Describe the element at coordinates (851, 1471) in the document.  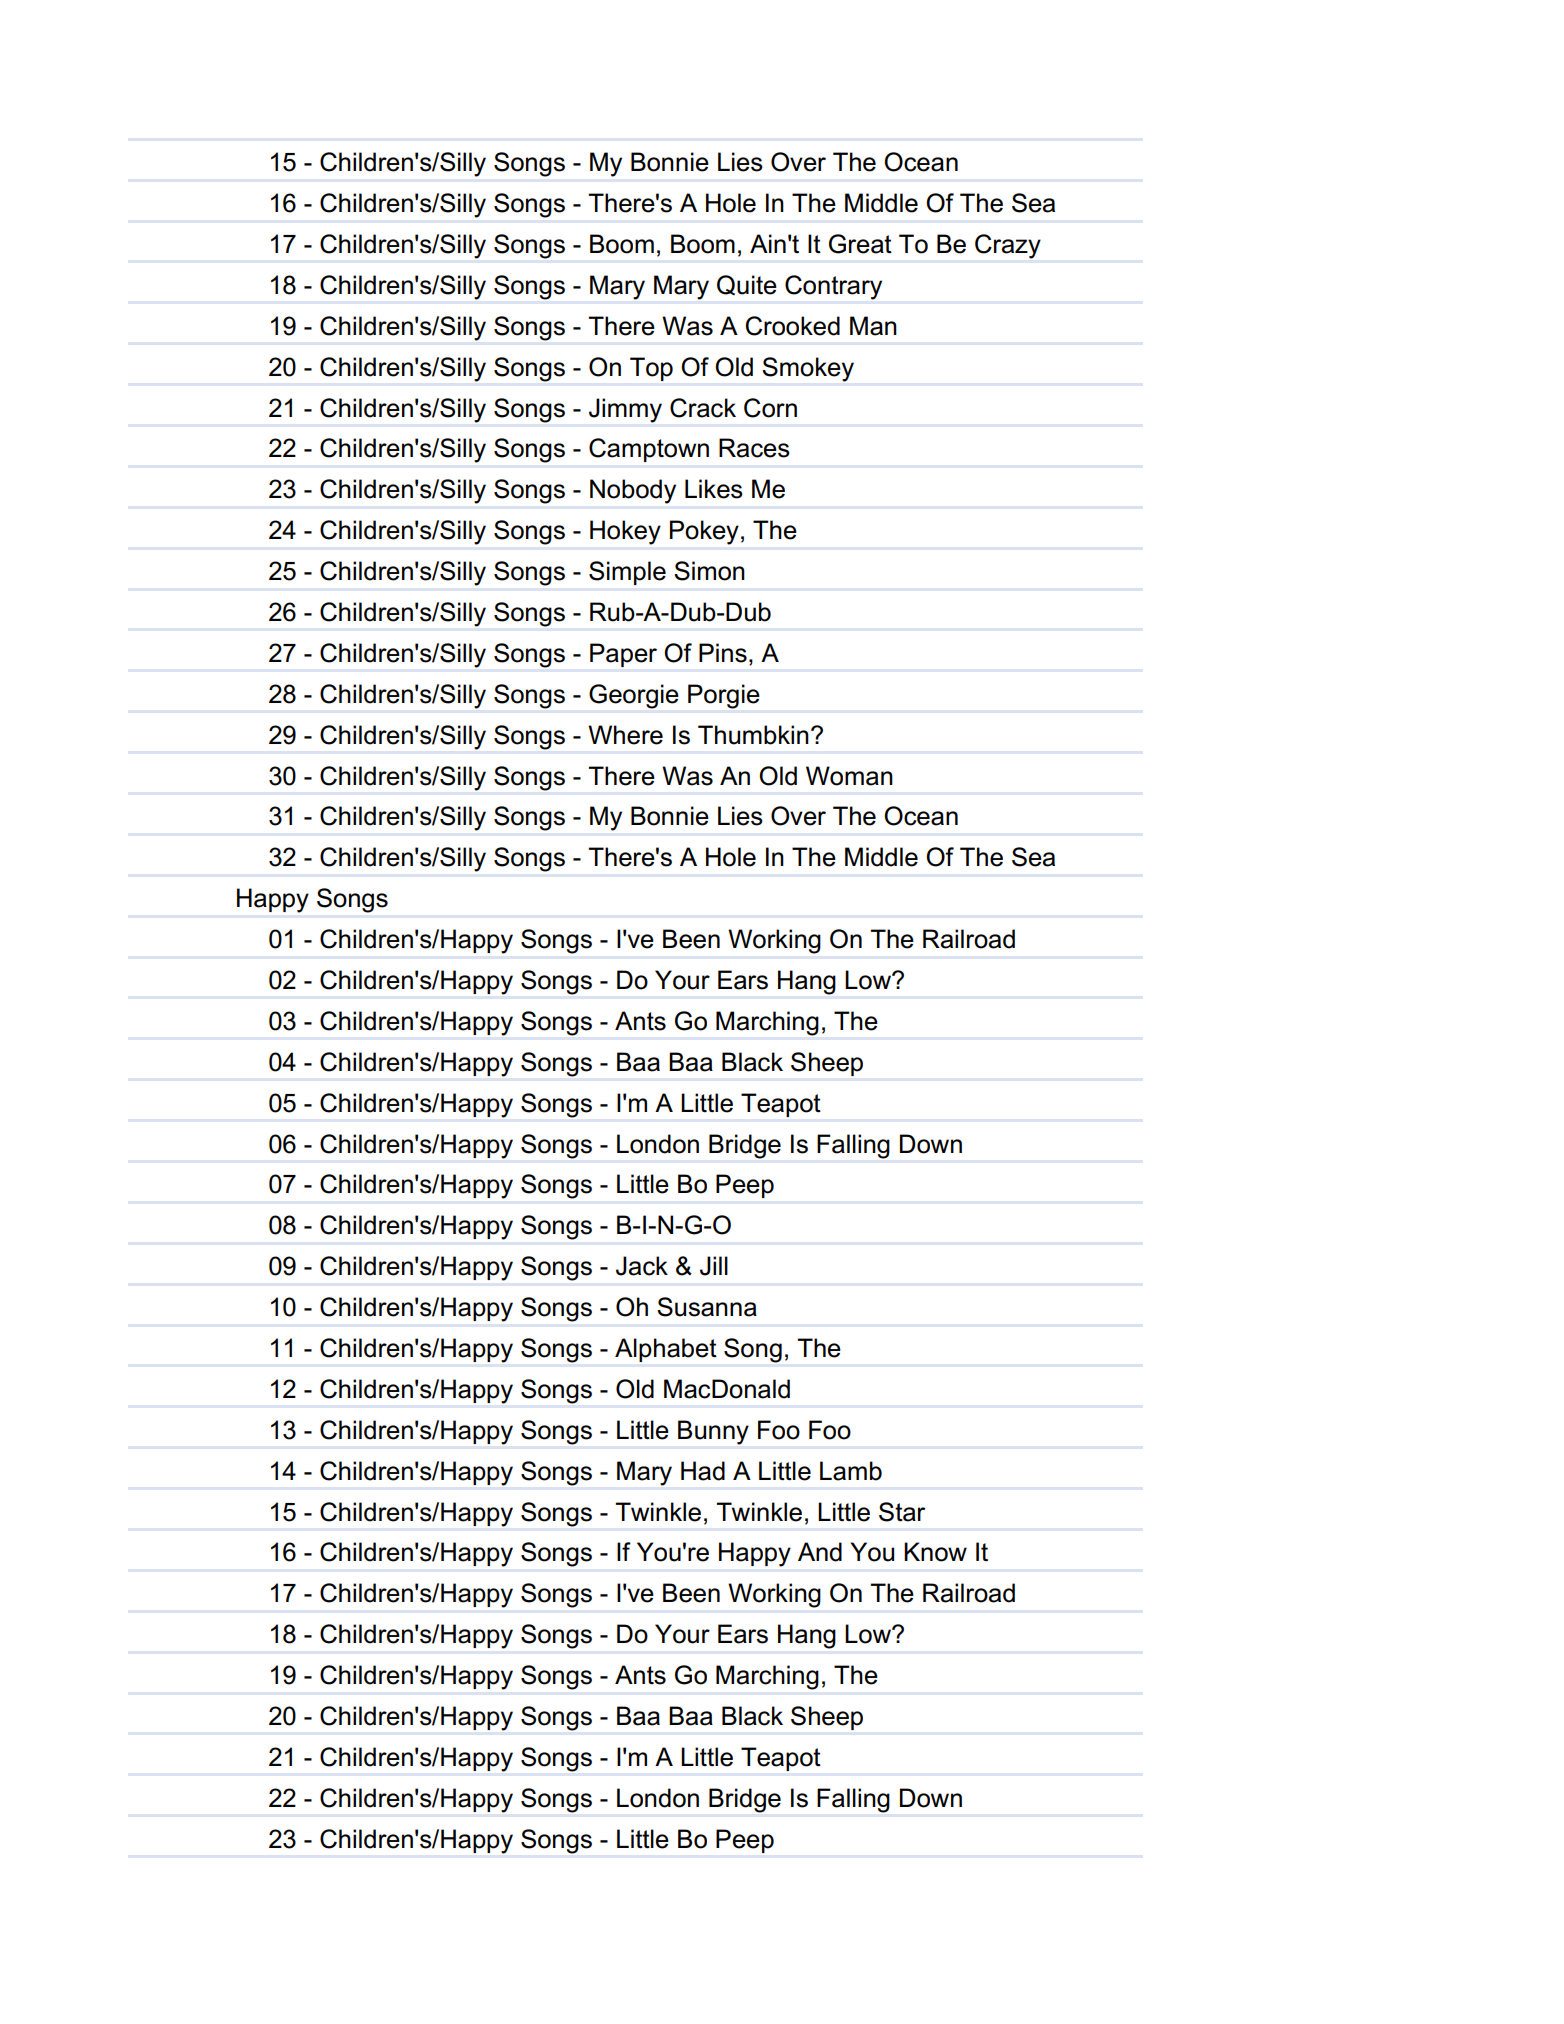
I see `Lamb` at that location.
